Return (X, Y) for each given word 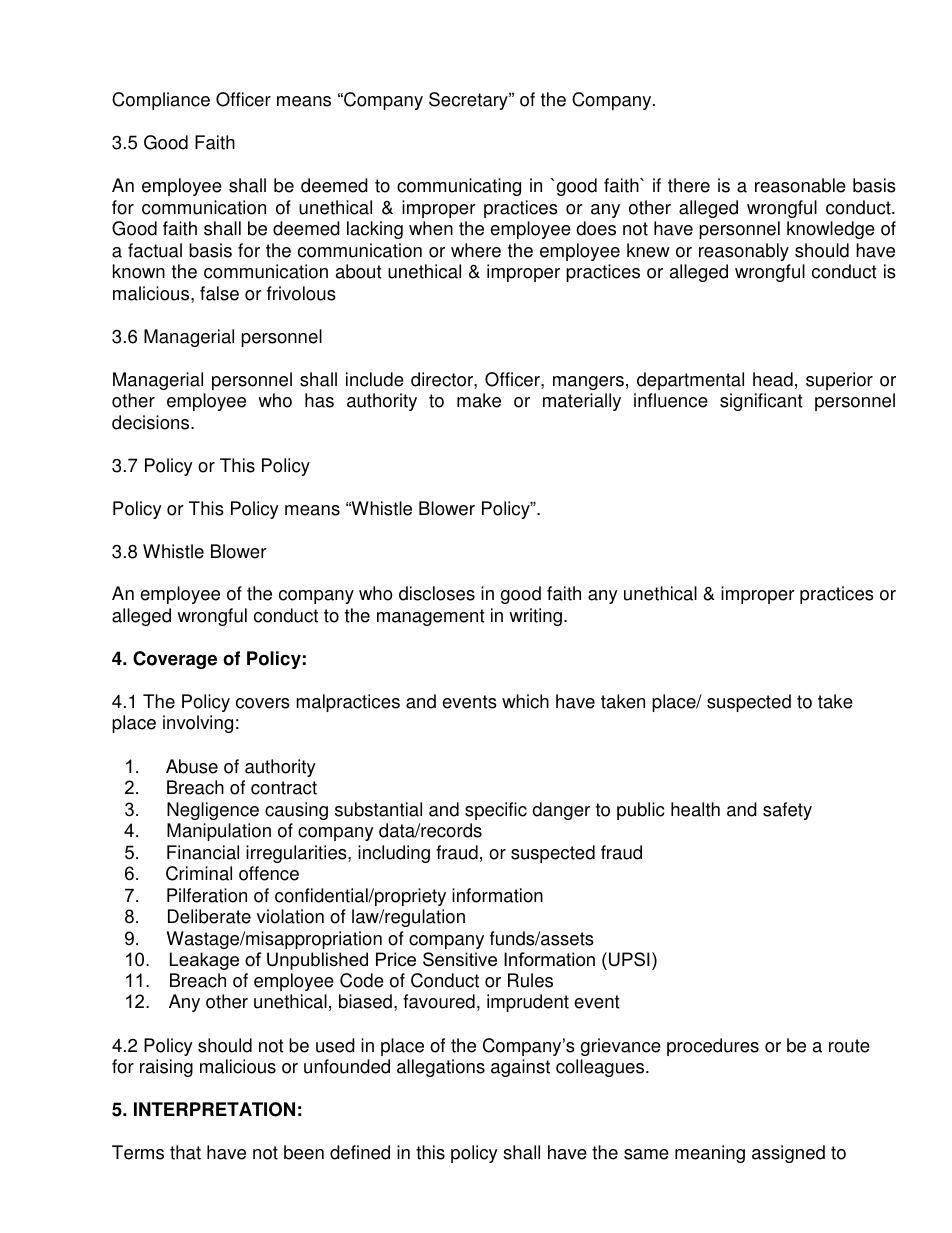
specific (496, 811)
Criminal (199, 873)
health (695, 809)
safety (787, 811)
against (520, 1068)
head (773, 379)
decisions (152, 422)
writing (535, 617)
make (479, 400)
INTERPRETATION (214, 1109)
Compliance (161, 101)
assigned (788, 1154)
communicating (459, 187)
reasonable (800, 185)
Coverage (175, 660)
